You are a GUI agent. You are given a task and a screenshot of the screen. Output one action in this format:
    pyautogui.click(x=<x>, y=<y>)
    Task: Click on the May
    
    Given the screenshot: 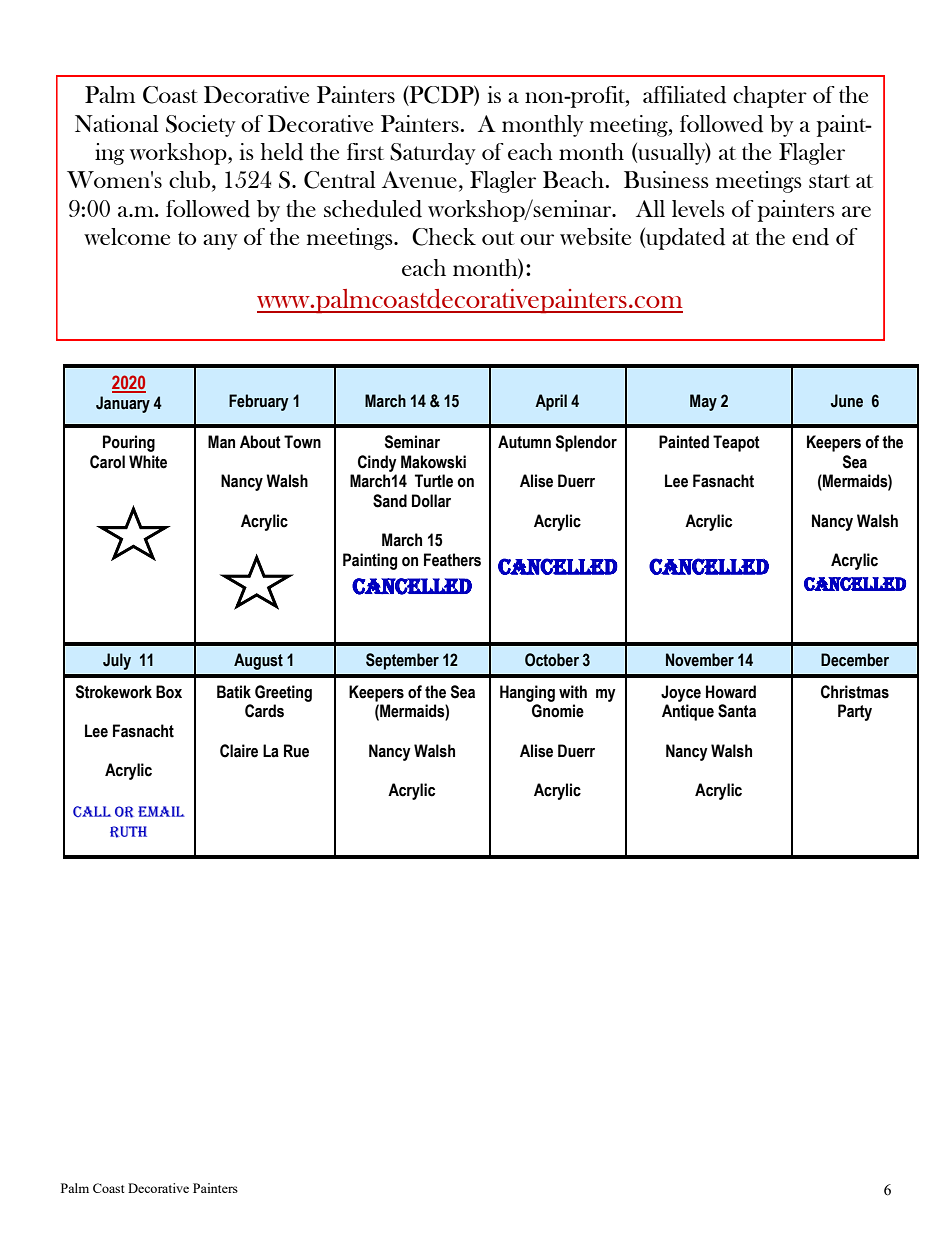 What is the action you would take?
    pyautogui.click(x=703, y=402)
